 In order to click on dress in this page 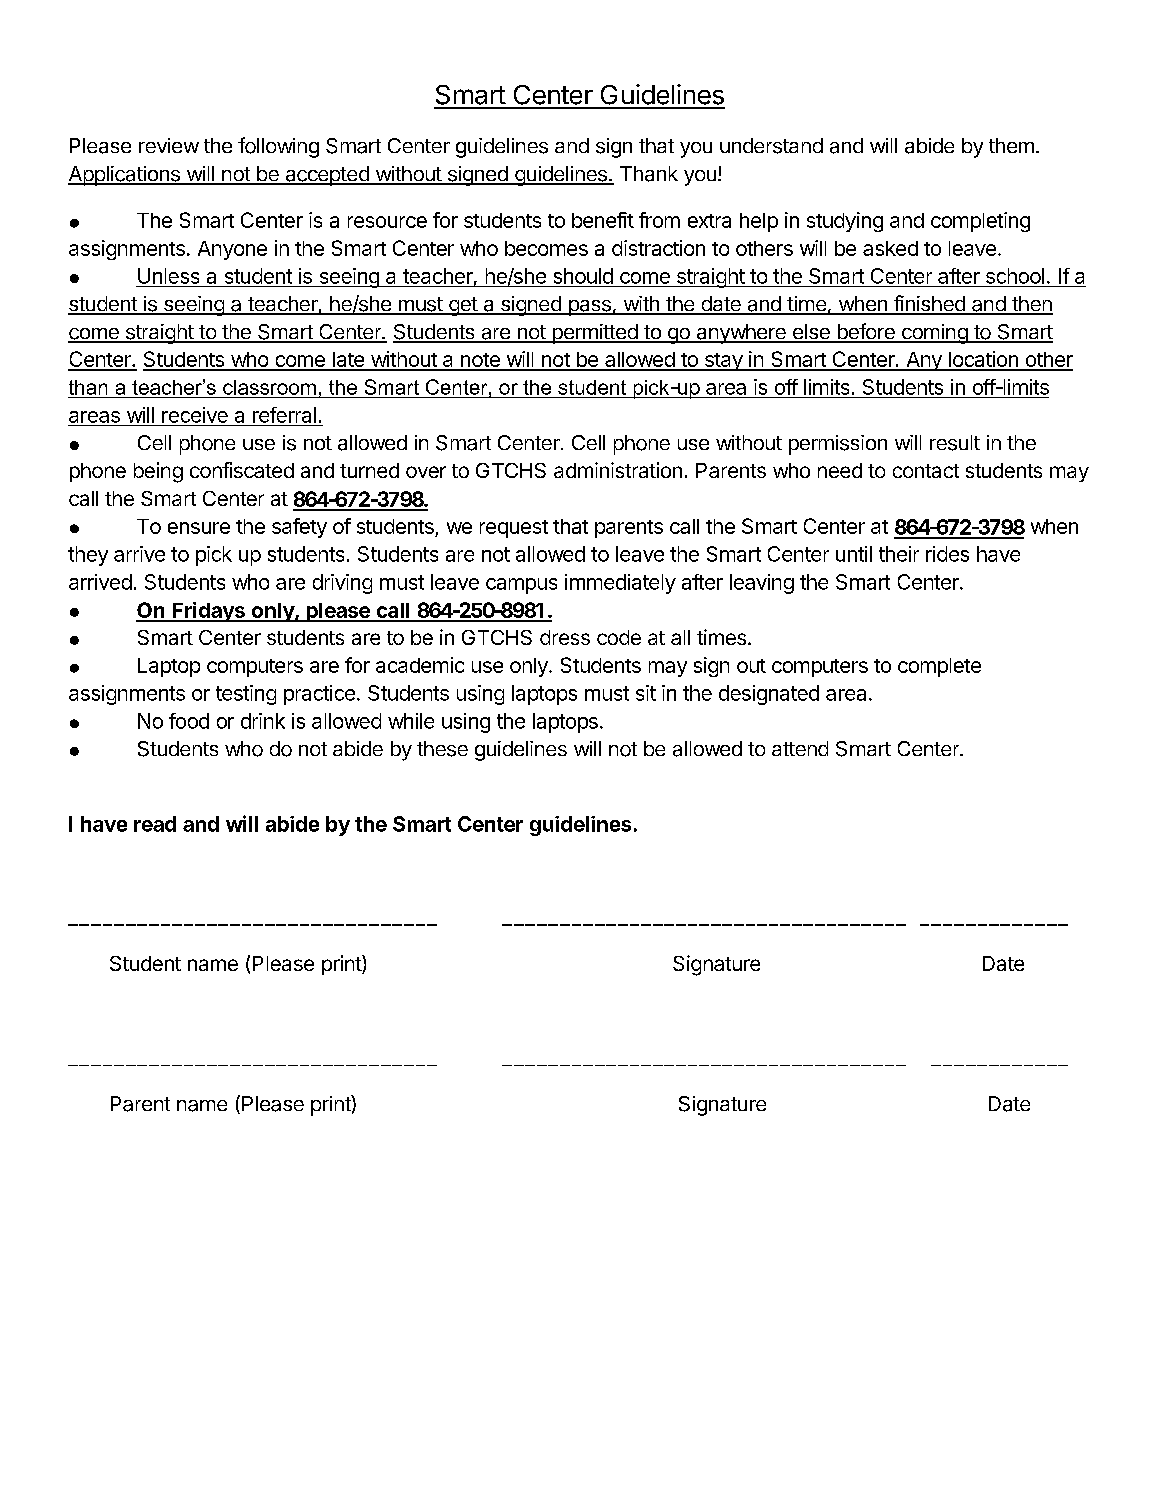, I will do `click(565, 637)`.
